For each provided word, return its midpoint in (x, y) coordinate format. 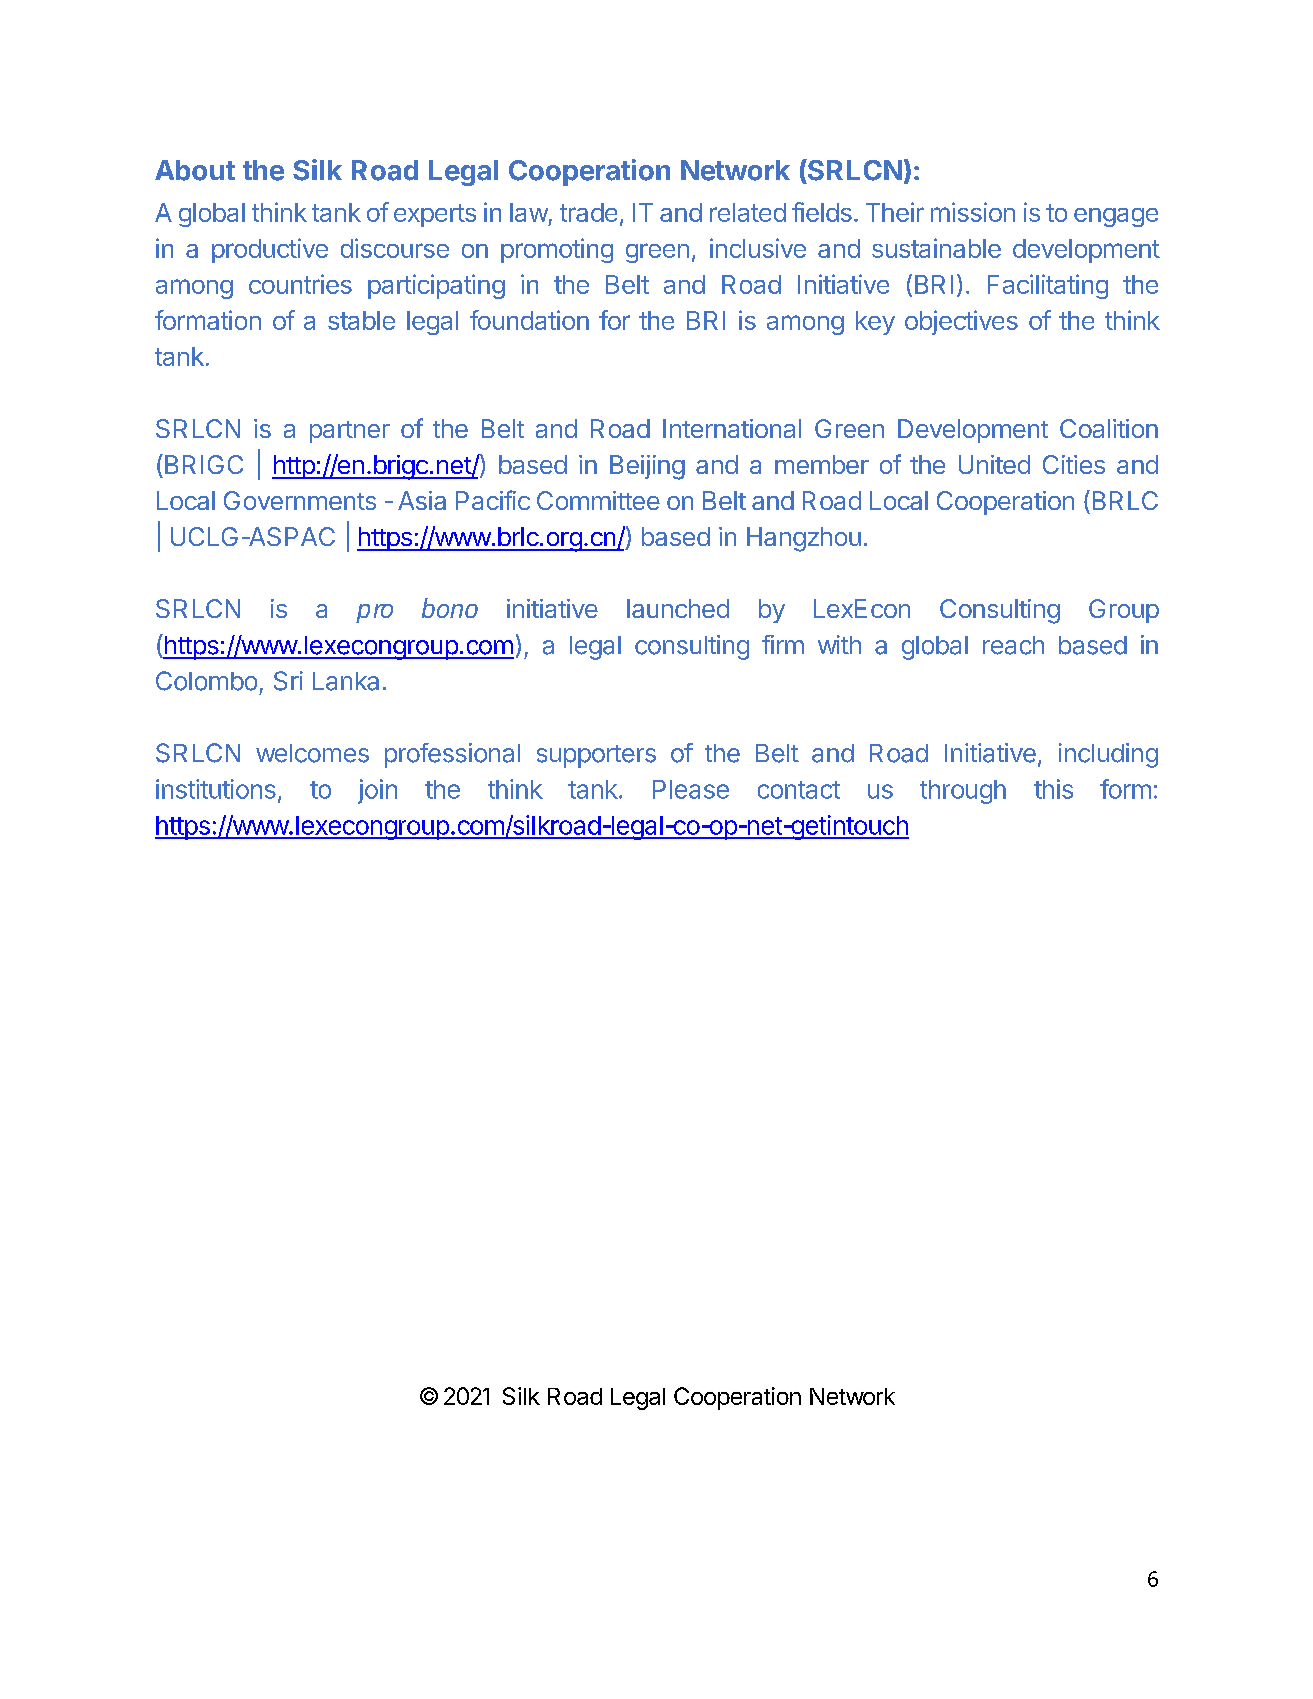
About (195, 170)
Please (691, 789)
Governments (300, 500)
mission (973, 212)
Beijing (647, 467)
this (1053, 789)
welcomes (312, 753)
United (994, 464)
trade (588, 212)
